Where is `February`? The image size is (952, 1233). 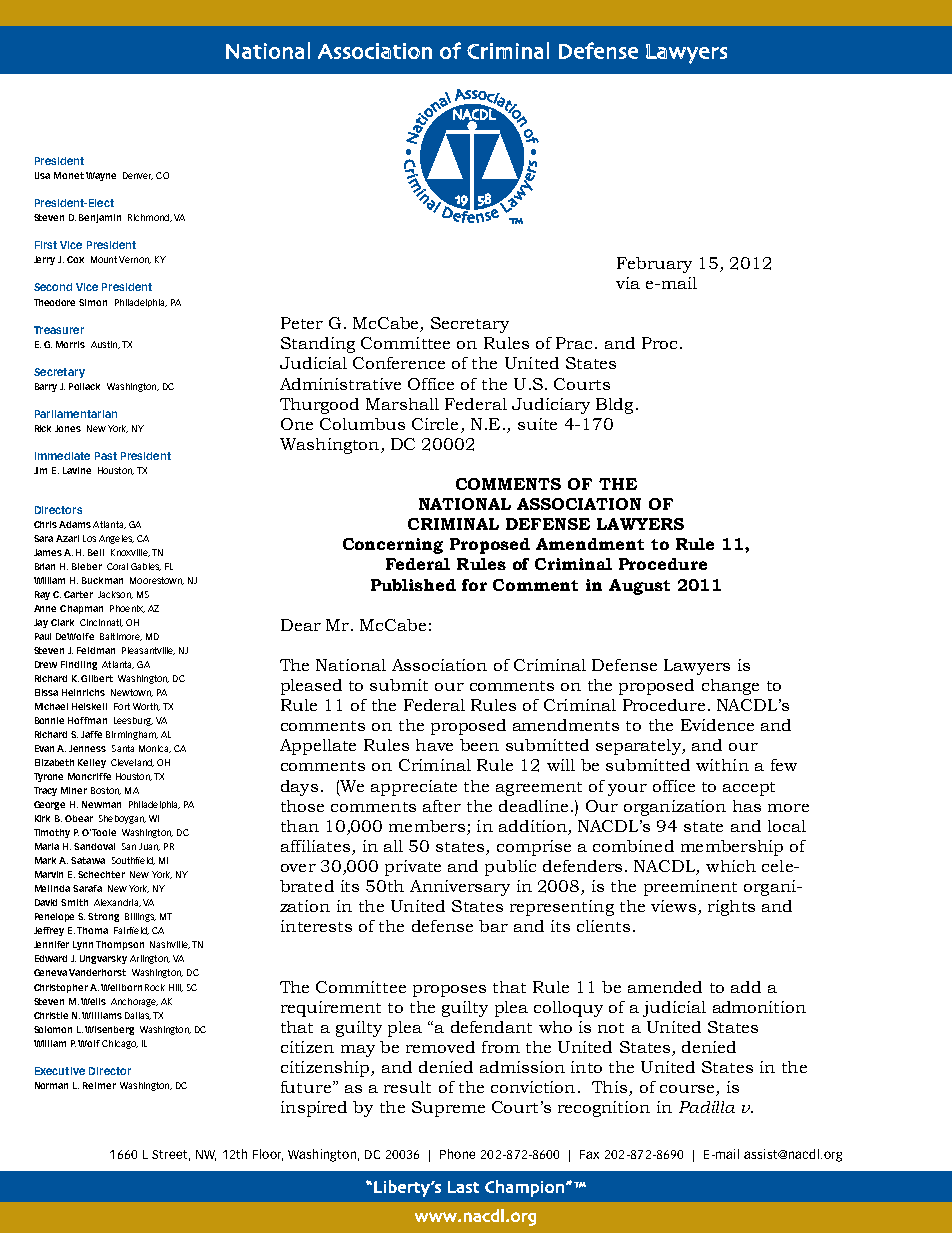 February is located at coordinates (654, 265).
